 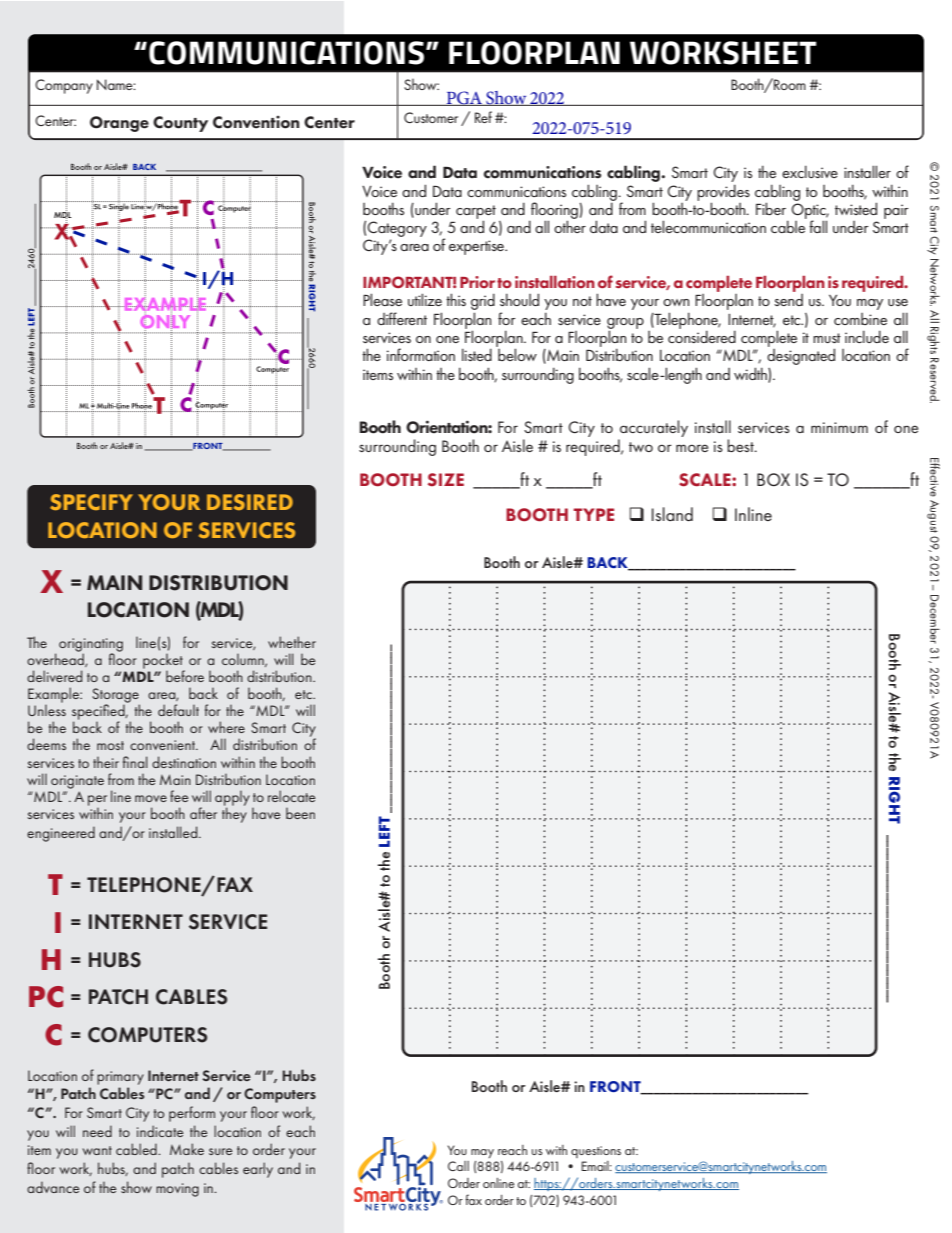 What do you see at coordinates (810, 172) in the screenshot?
I see `exclusive` at bounding box center [810, 172].
